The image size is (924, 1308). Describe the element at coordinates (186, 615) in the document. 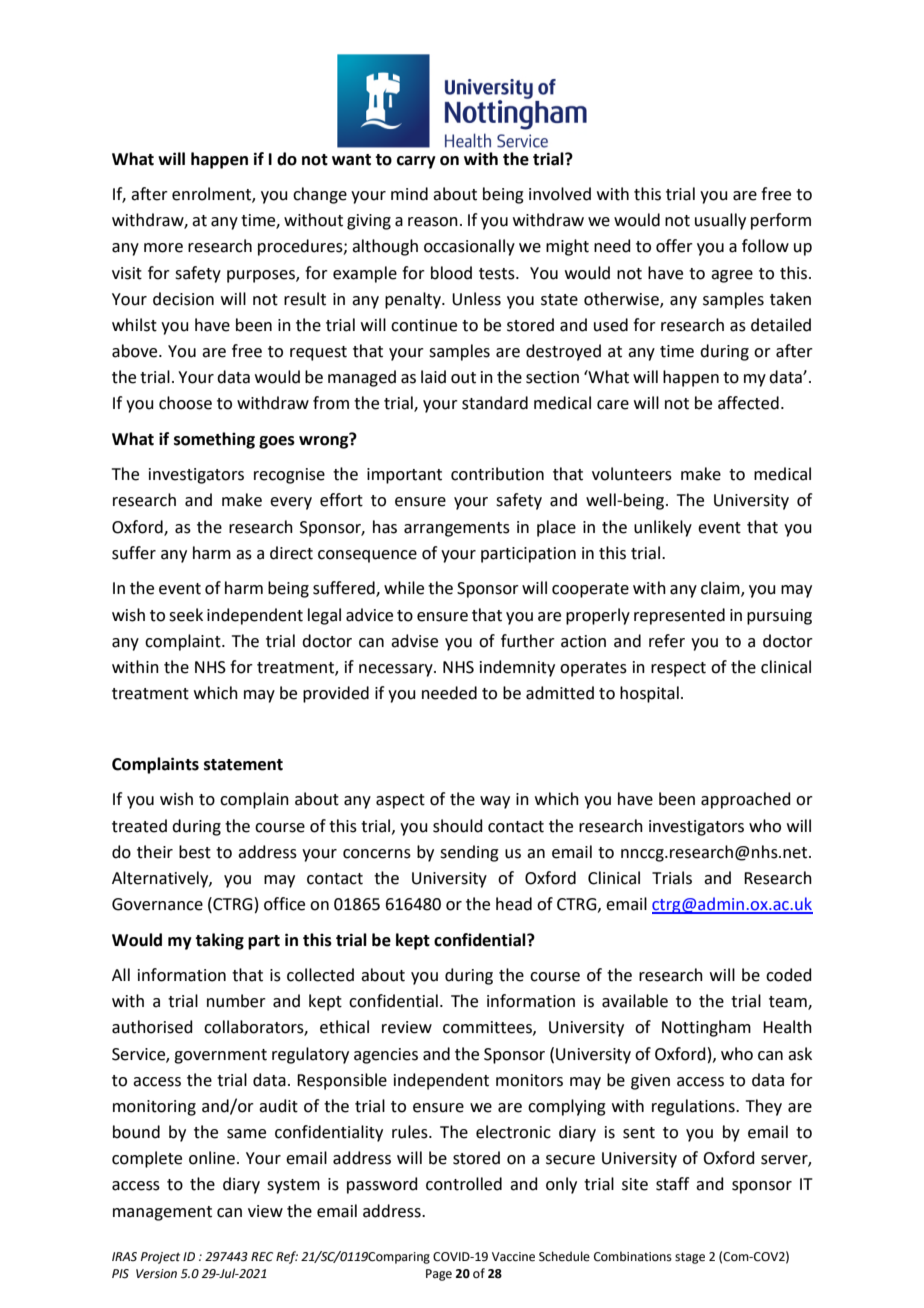

I see `seek` at that location.
